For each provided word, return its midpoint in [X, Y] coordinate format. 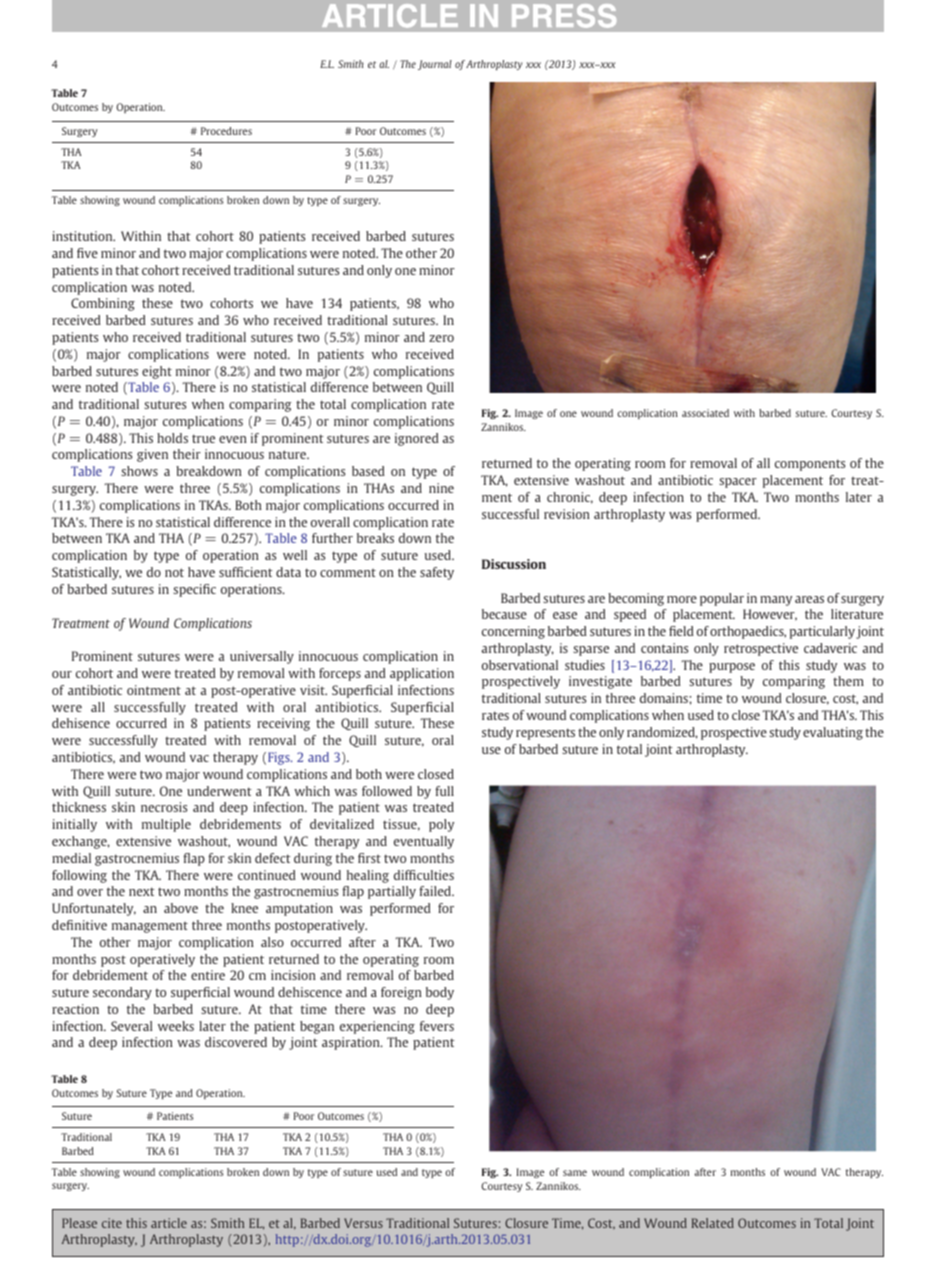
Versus [363, 1223]
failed [436, 891]
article [169, 1223]
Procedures [226, 131]
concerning [513, 632]
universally [262, 657]
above [181, 908]
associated [705, 413]
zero [441, 338]
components [810, 465]
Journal [435, 65]
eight [157, 372]
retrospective [761, 649]
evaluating [833, 733]
